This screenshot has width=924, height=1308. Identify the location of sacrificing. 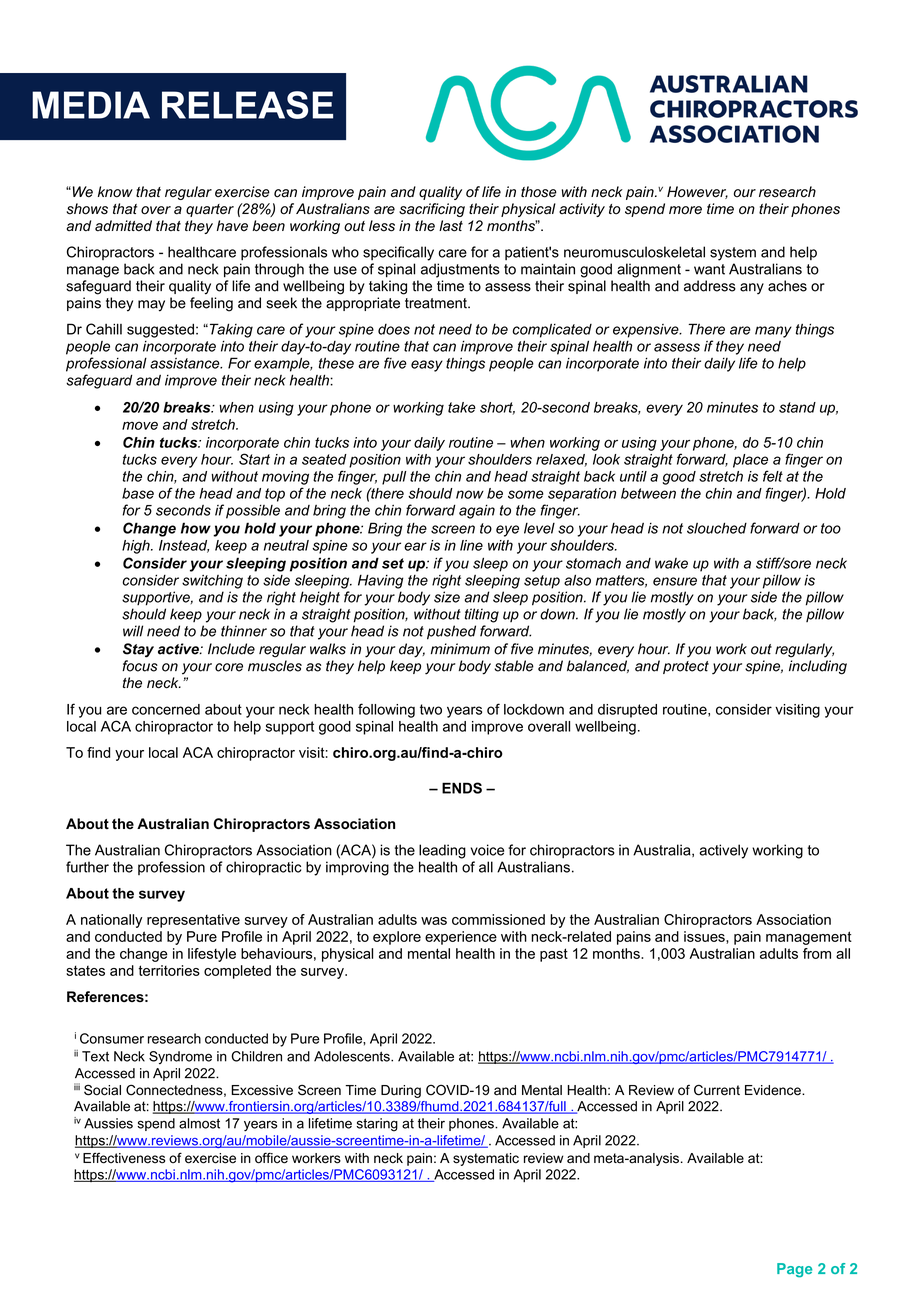
(432, 210).
